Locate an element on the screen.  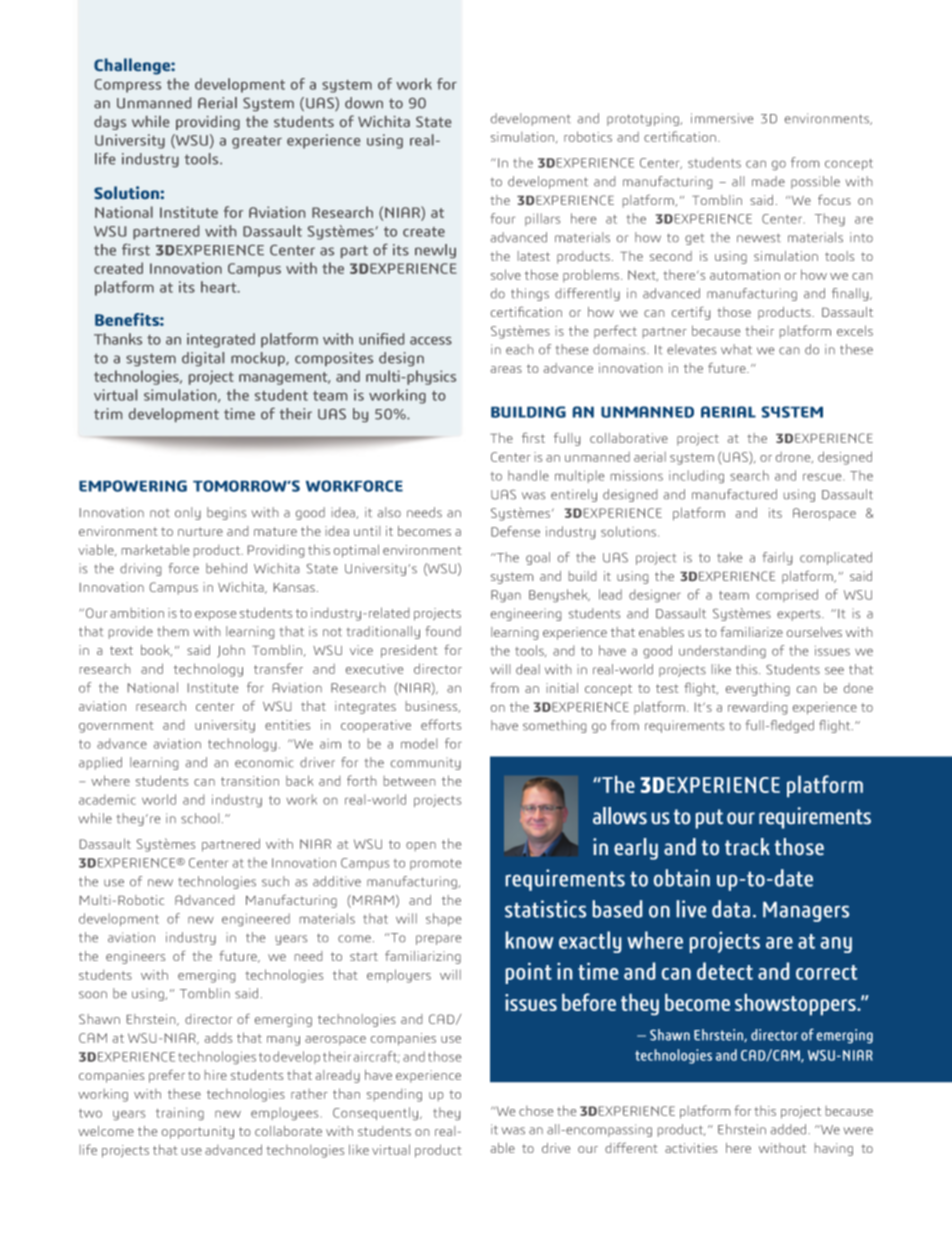
down is located at coordinates (364, 103).
